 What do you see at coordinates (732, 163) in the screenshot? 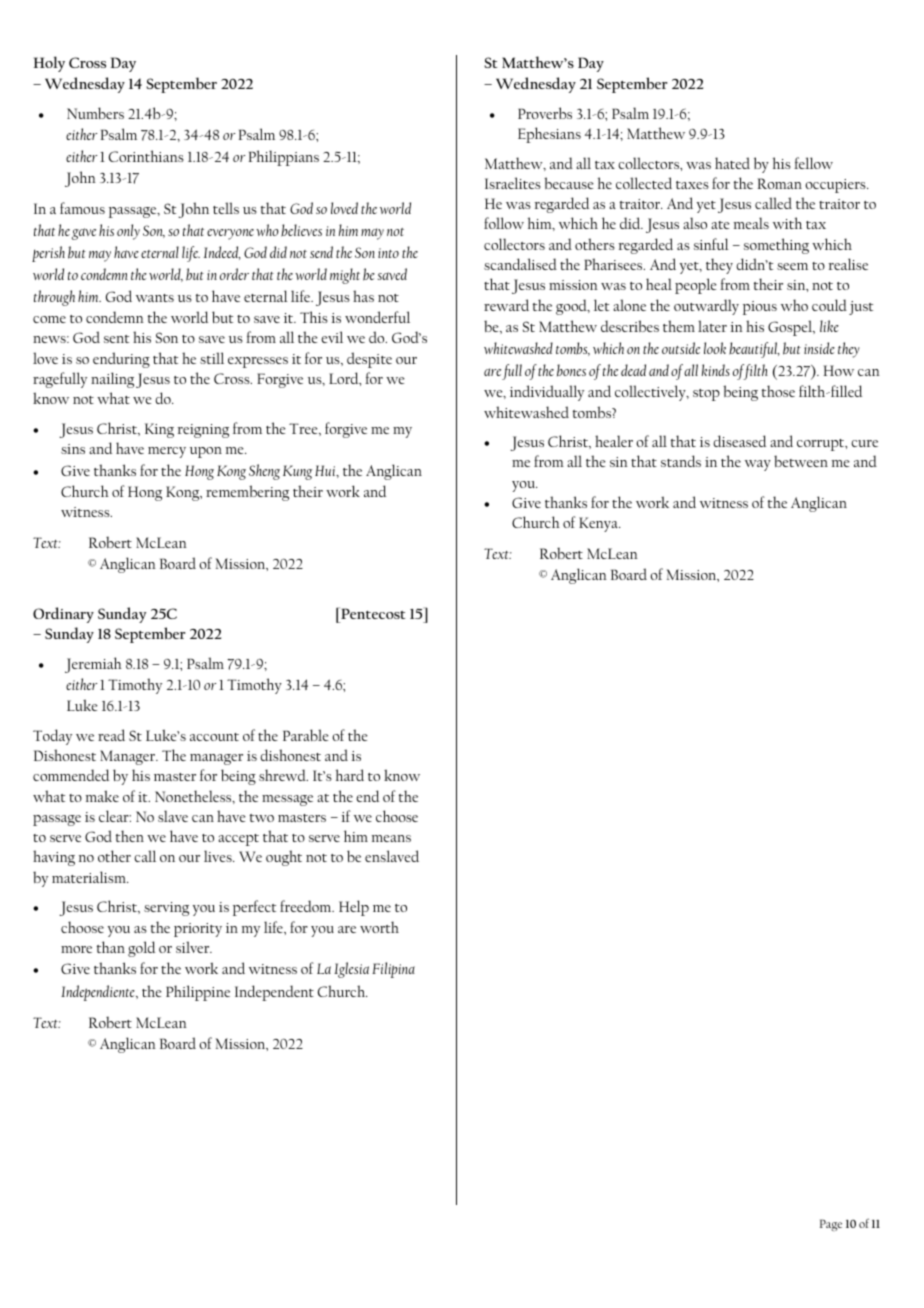
I see `hated` at bounding box center [732, 163].
